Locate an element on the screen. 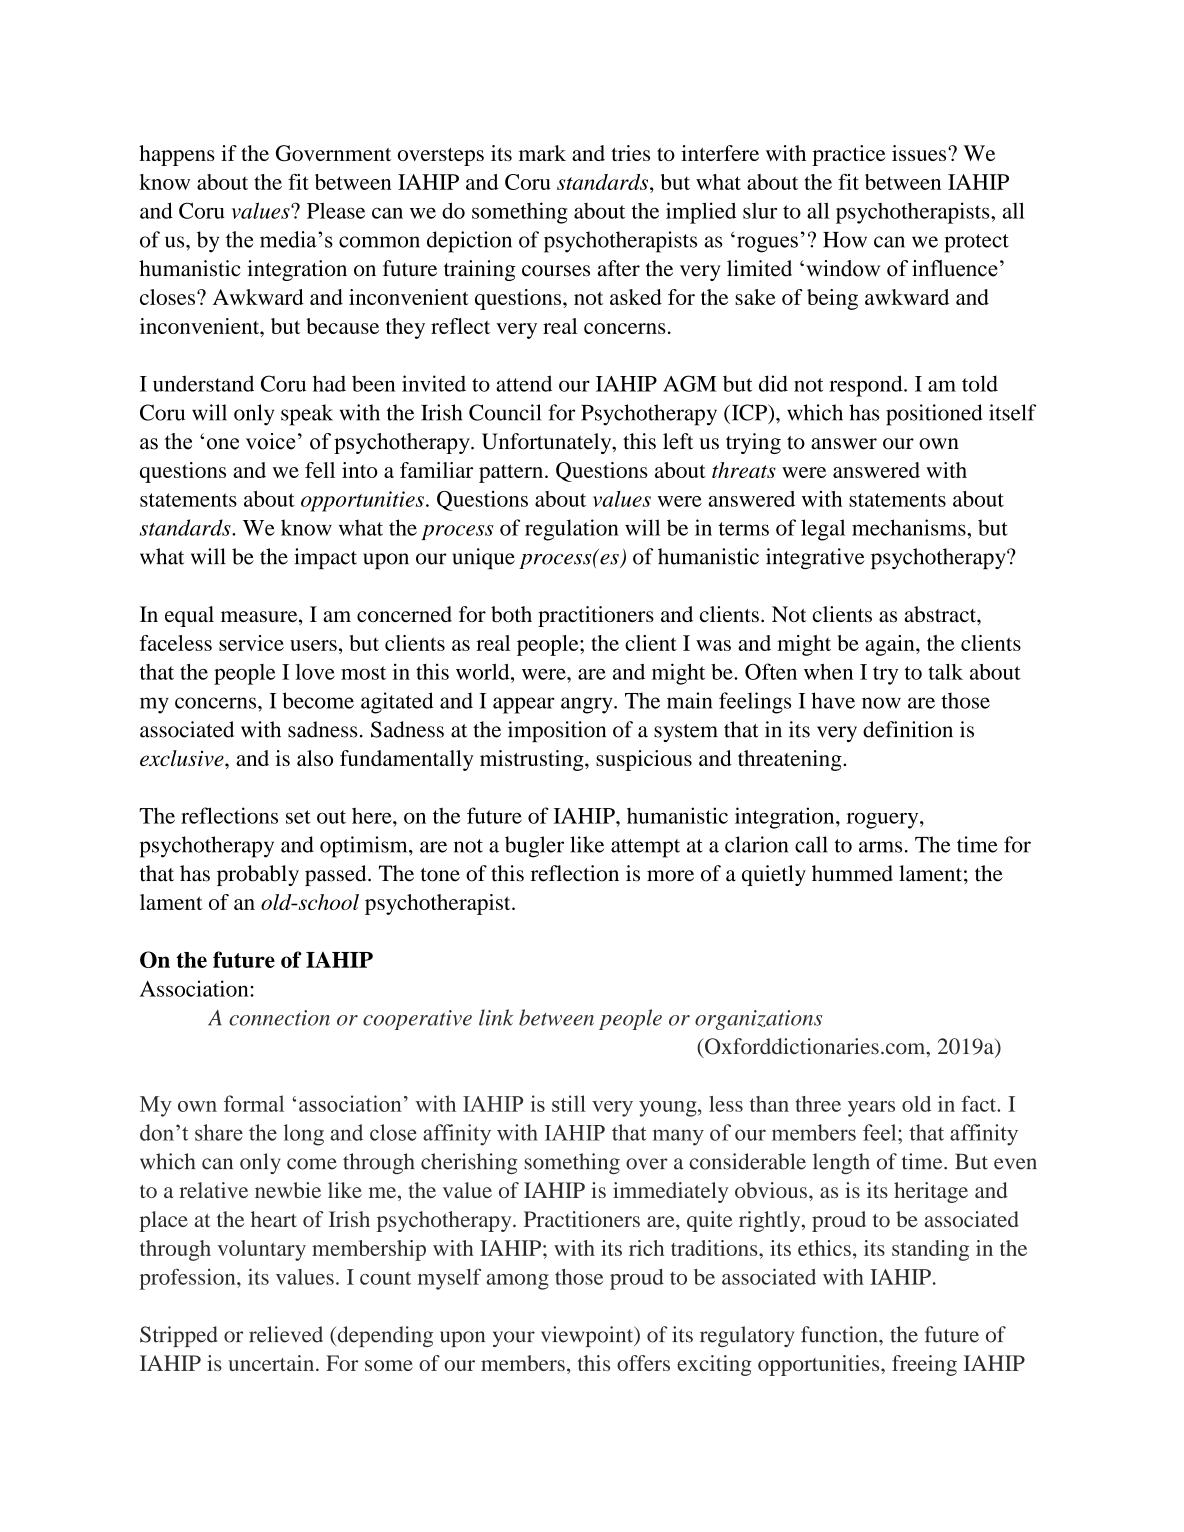  pattern is located at coordinates (512, 473).
